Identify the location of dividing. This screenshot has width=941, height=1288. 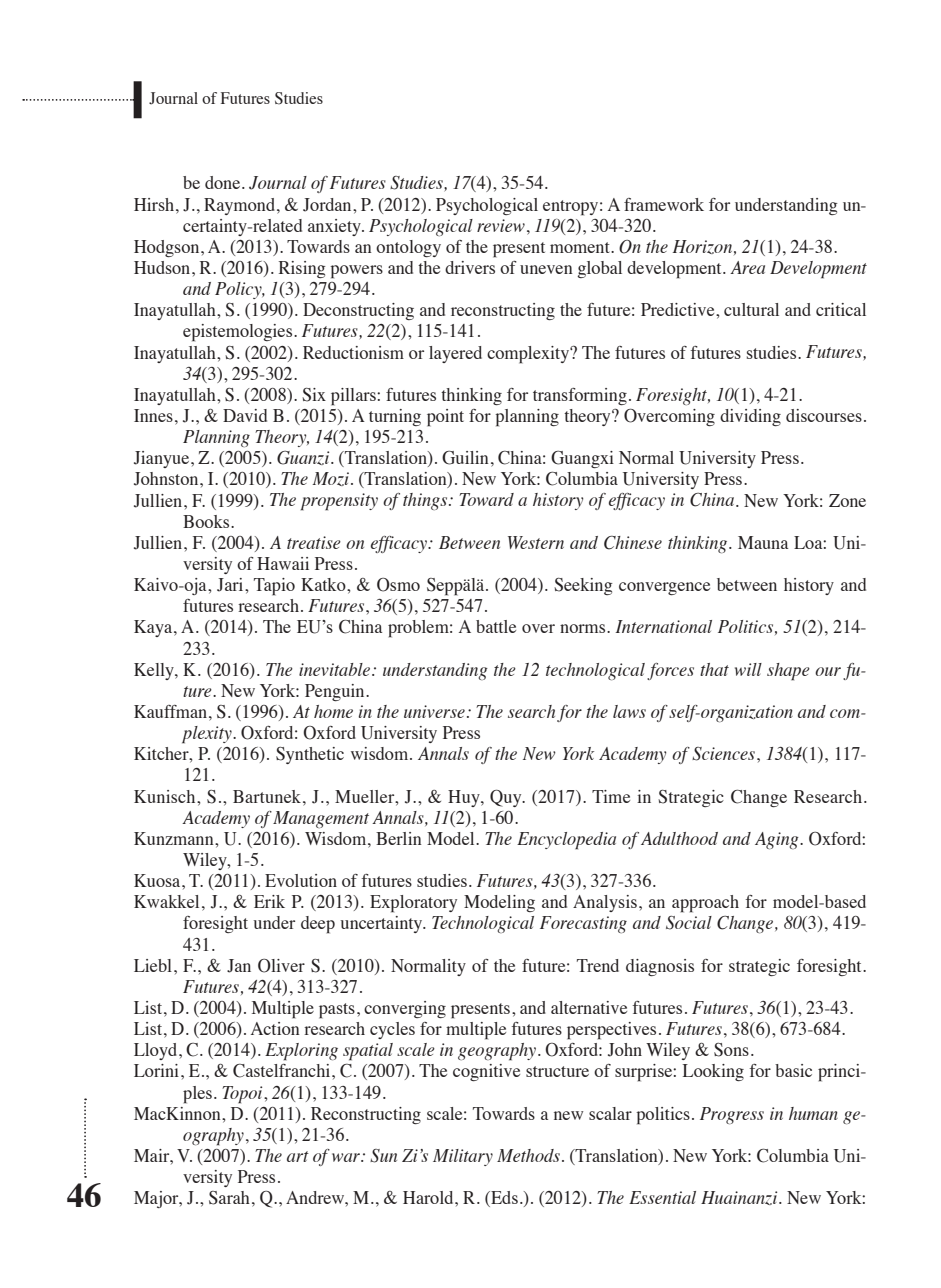
(750, 417).
